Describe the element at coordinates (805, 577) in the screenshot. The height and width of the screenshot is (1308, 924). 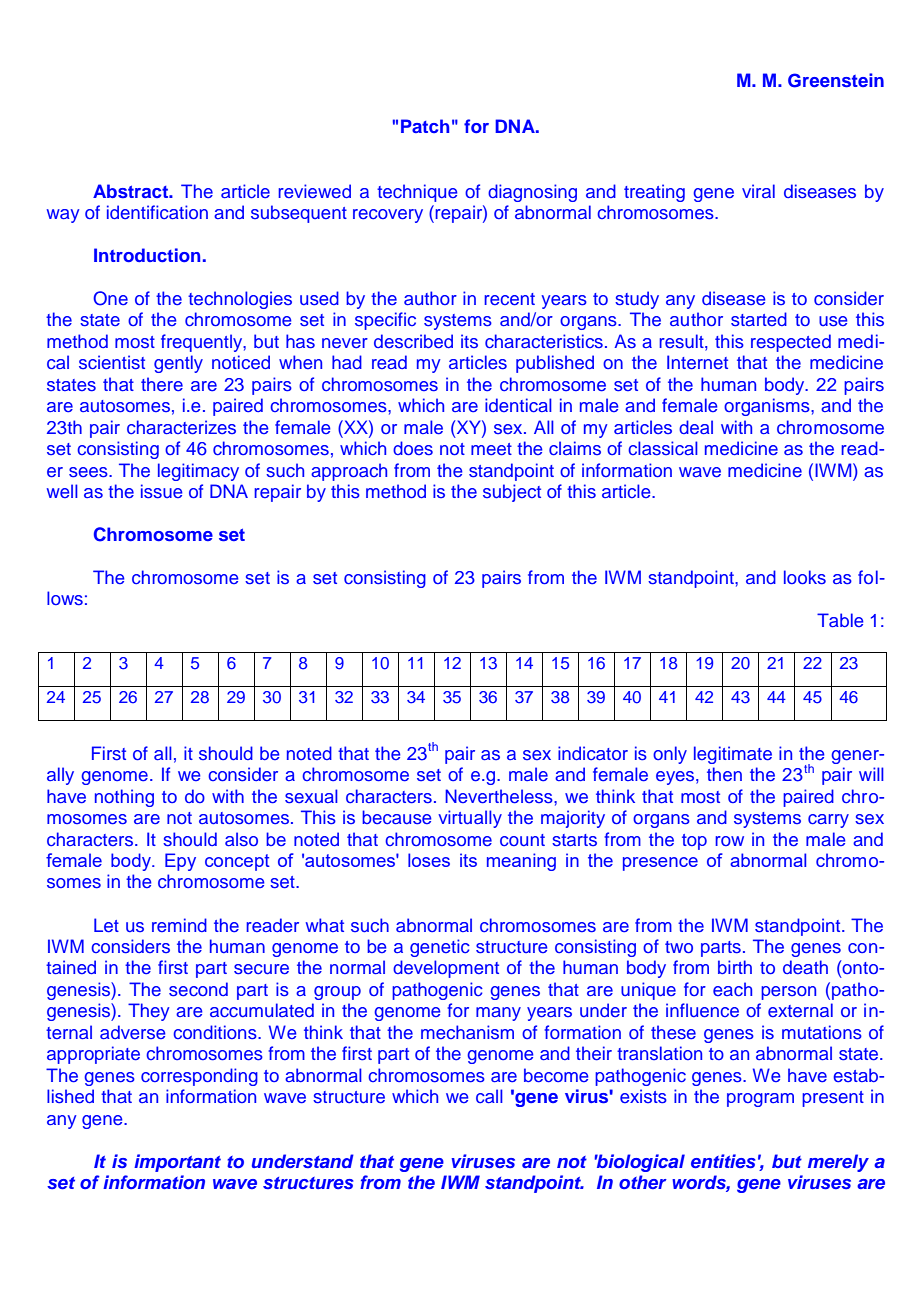
I see `looks` at that location.
